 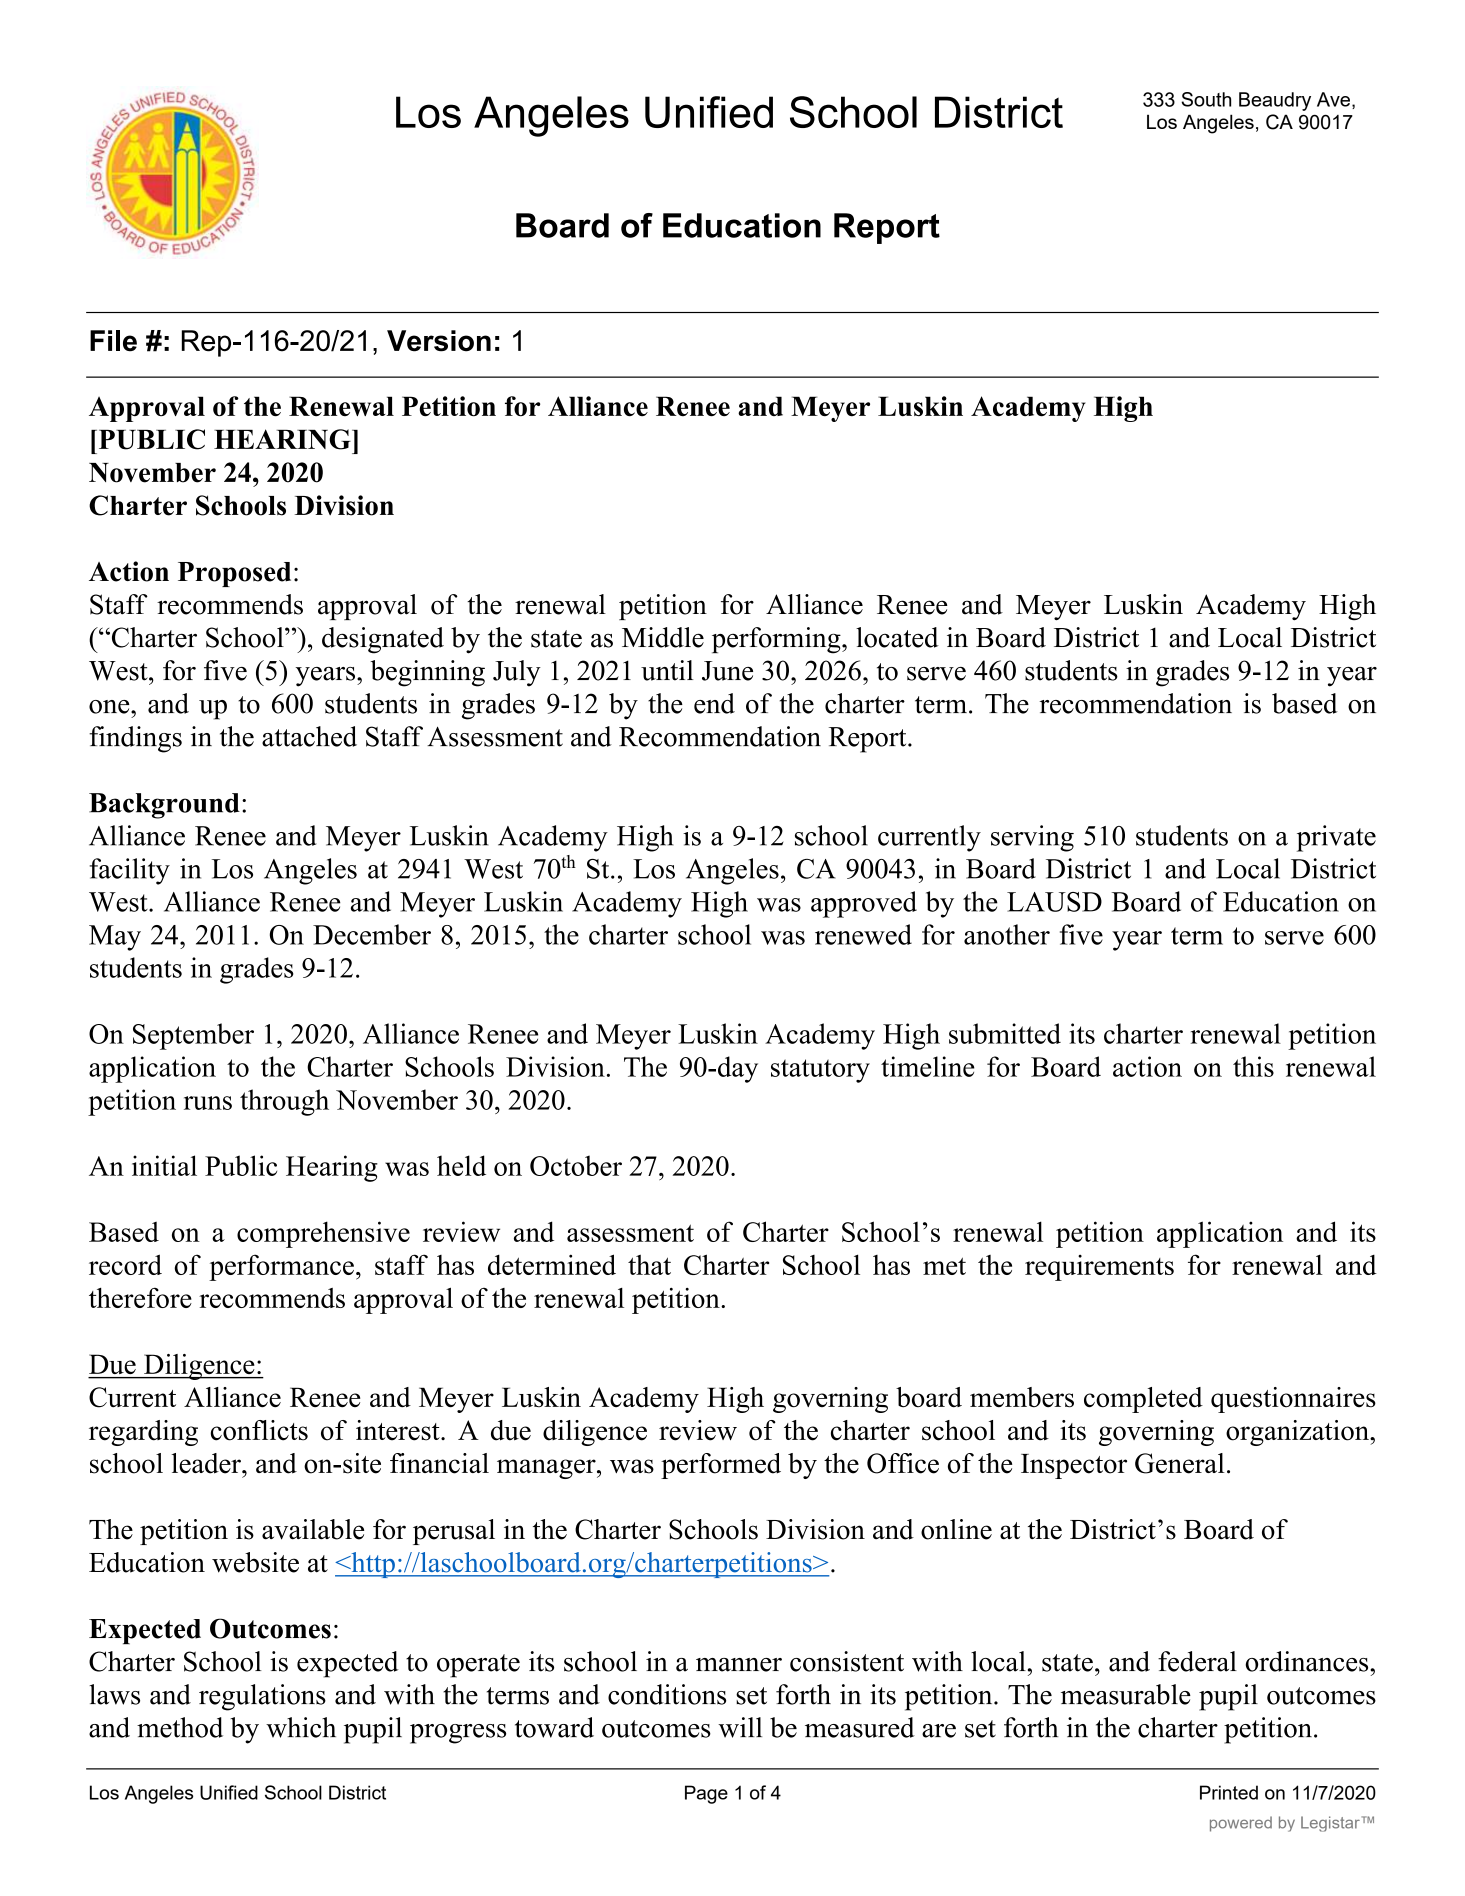 I want to click on South, so click(x=1206, y=99).
